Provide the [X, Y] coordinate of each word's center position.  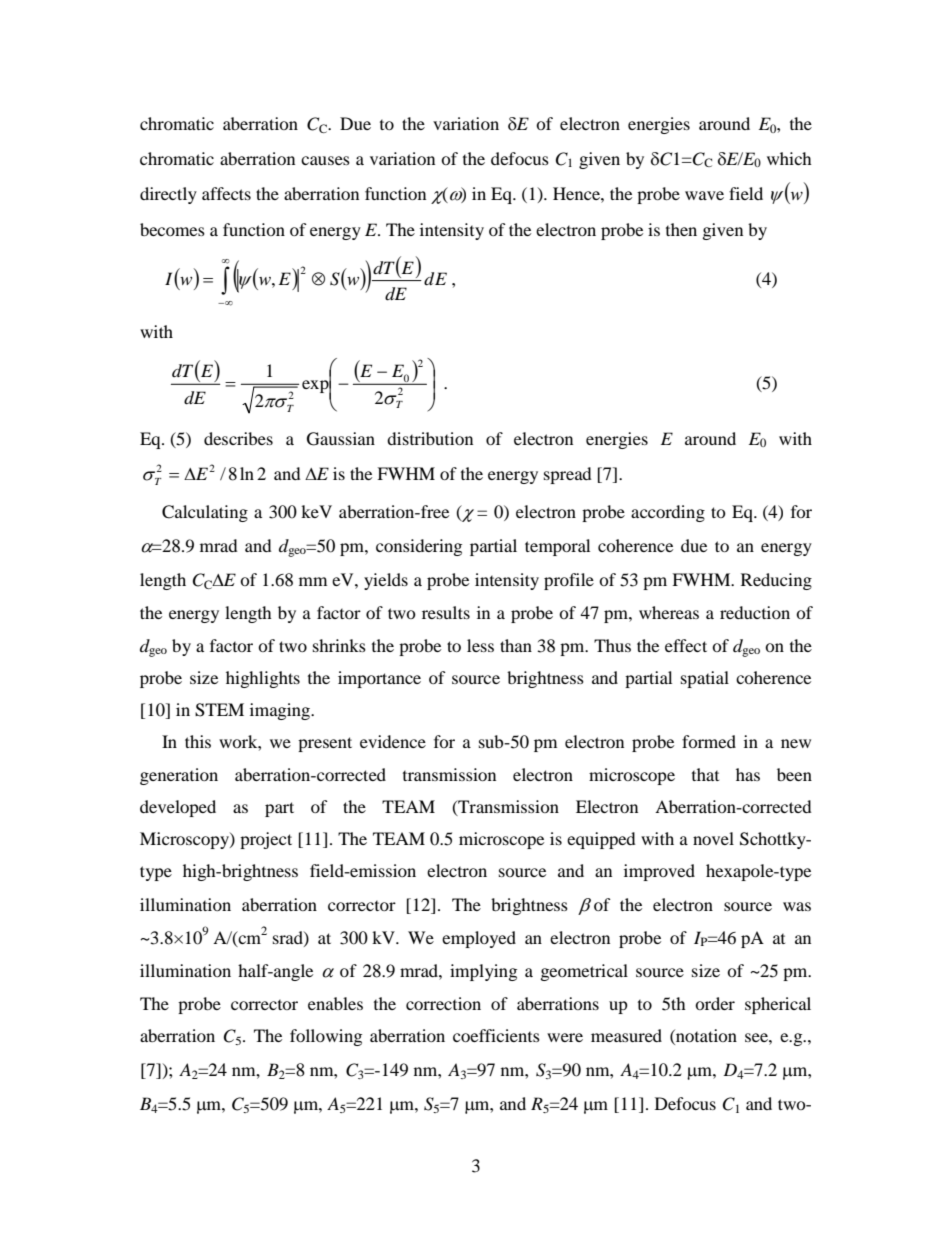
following [326, 1037]
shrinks [339, 645]
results [446, 612]
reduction [755, 612]
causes [325, 160]
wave [704, 195]
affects [226, 193]
